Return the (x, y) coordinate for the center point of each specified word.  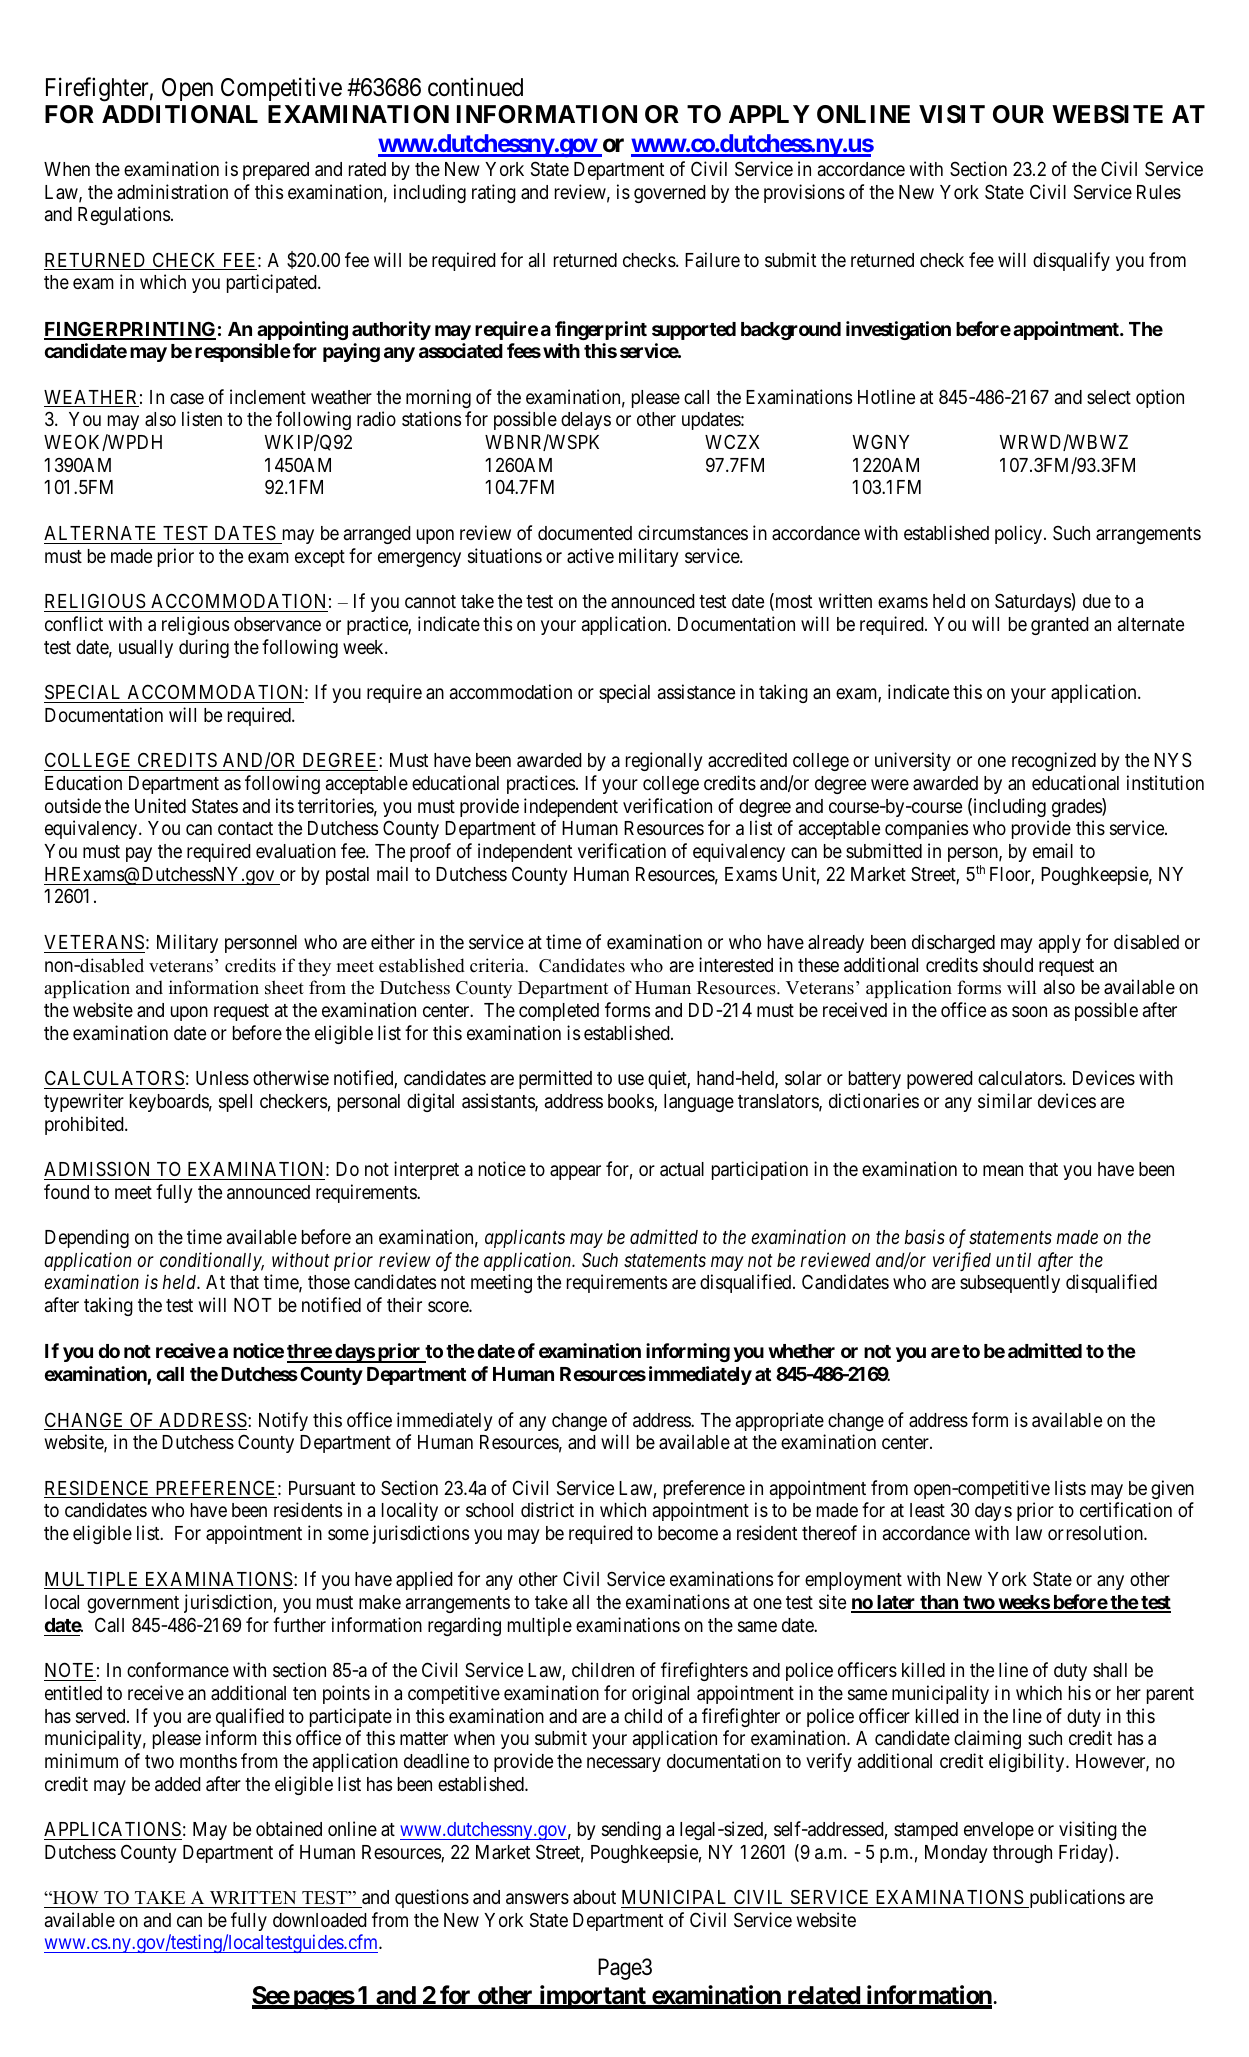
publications (1076, 1898)
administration (172, 191)
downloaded (320, 1920)
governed (670, 194)
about (594, 1897)
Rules (1159, 192)
